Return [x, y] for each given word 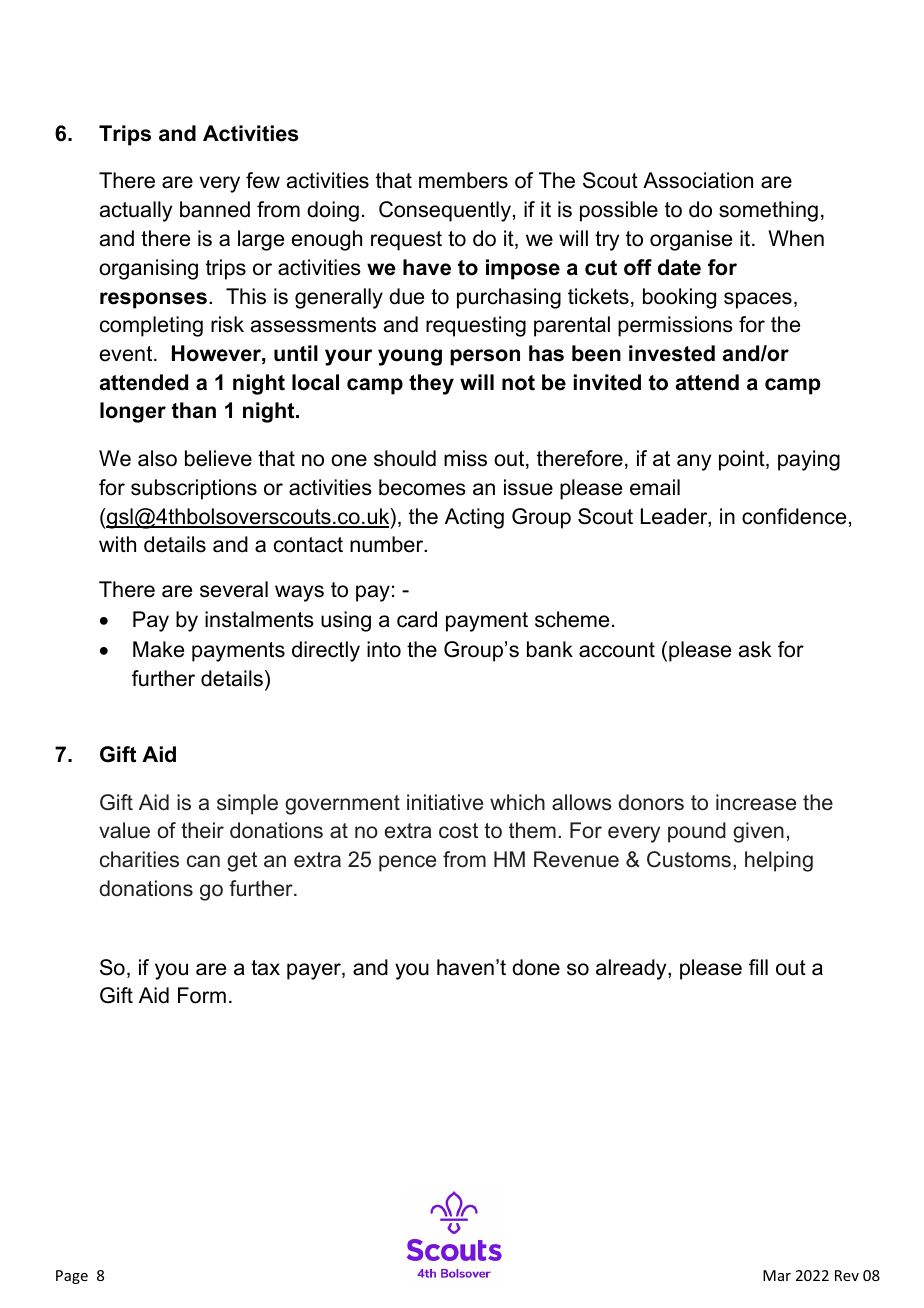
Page [72, 1277]
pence [407, 863]
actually [136, 211]
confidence [794, 516]
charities [139, 859]
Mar [777, 1275]
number [388, 544]
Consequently [445, 211]
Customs [689, 859]
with [117, 544]
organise [691, 240]
